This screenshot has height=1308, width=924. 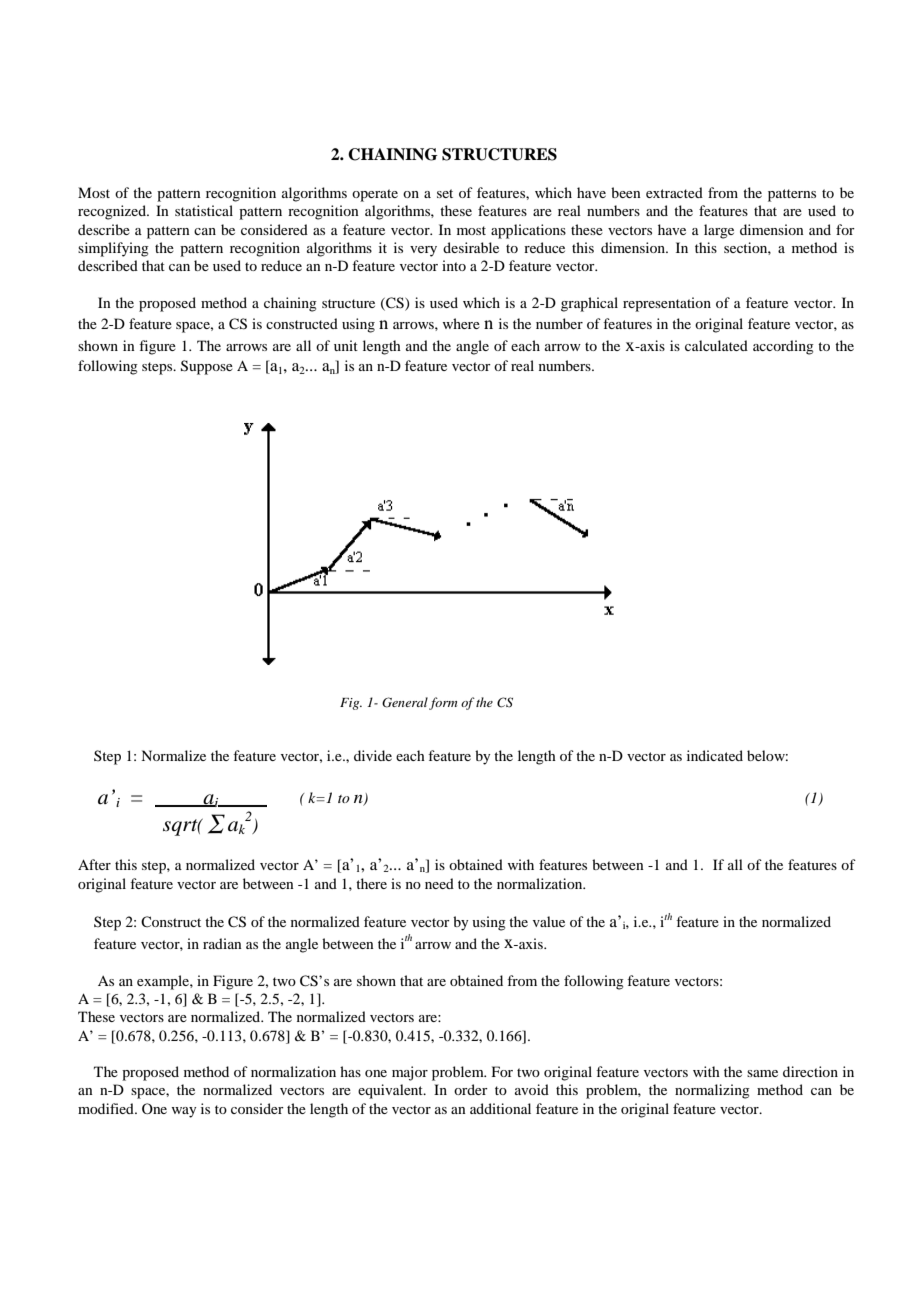 I want to click on Suppose, so click(x=207, y=367).
